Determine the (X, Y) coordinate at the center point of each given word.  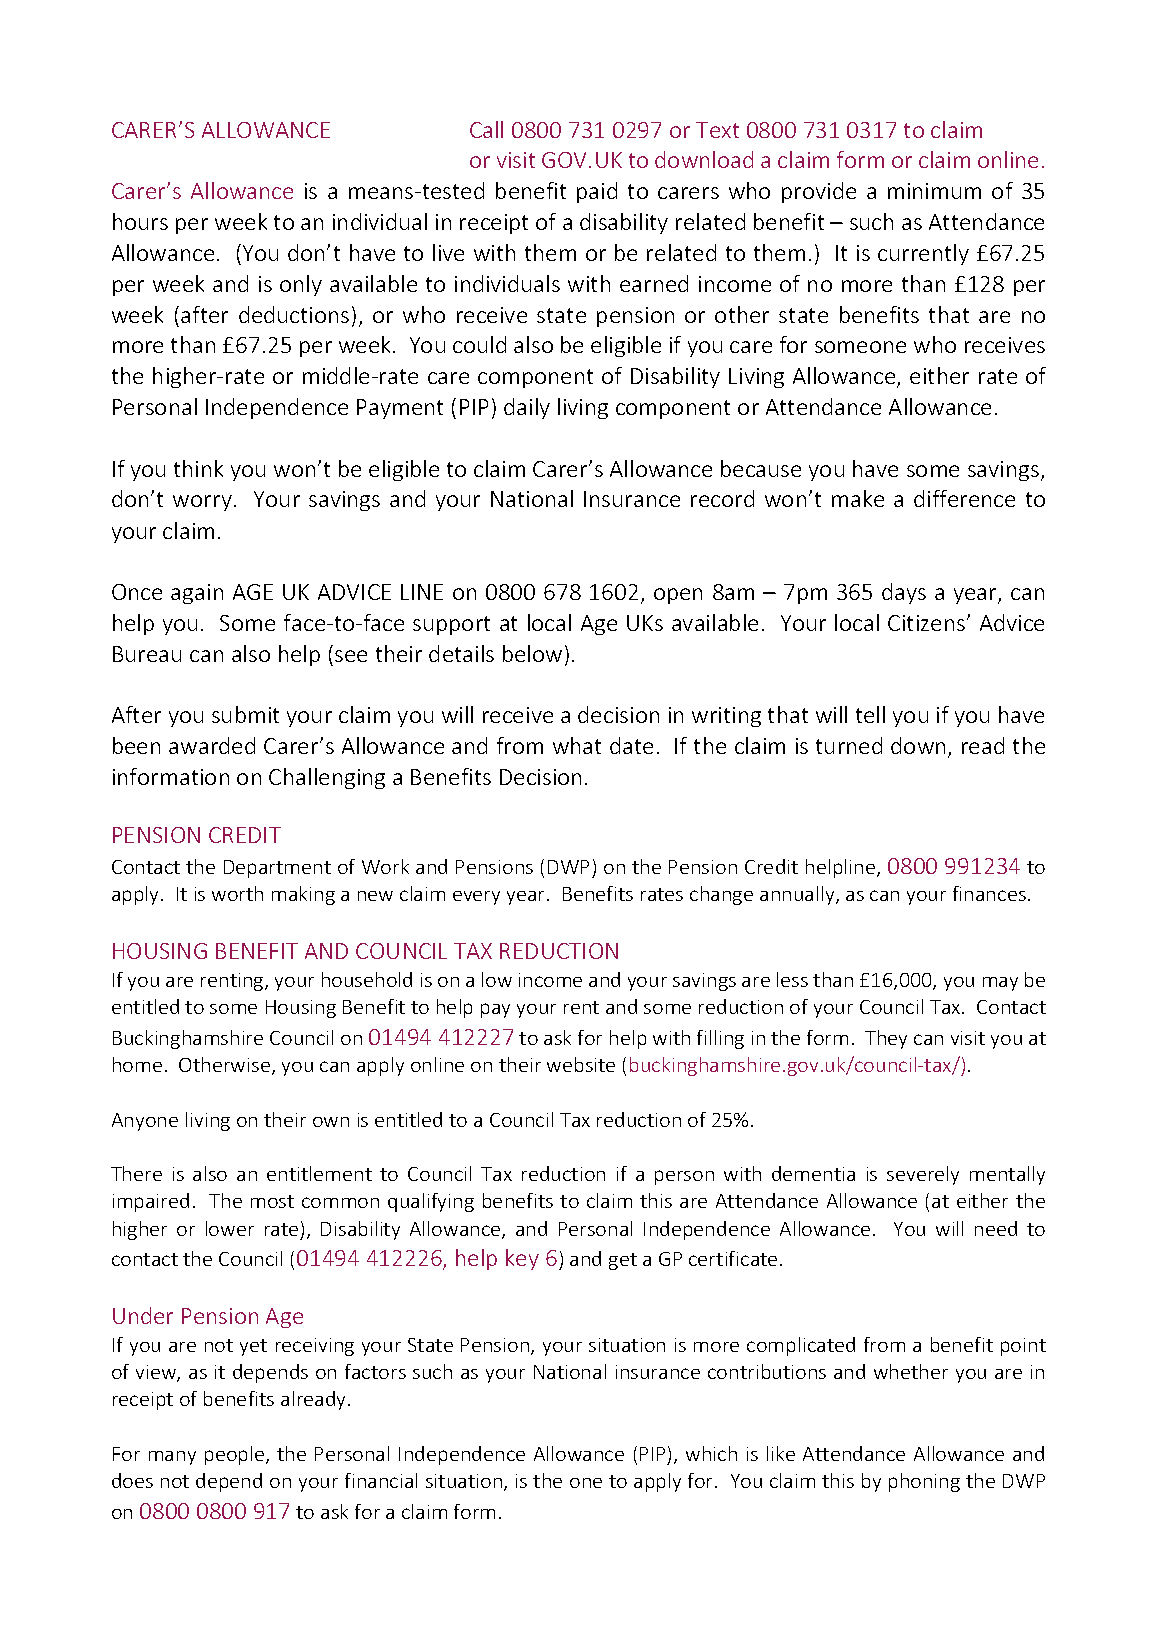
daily (527, 408)
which (711, 1453)
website (581, 1064)
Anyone (145, 1122)
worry (202, 503)
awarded (212, 745)
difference (964, 498)
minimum (934, 191)
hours (140, 221)
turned (849, 745)
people (236, 1455)
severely (923, 1175)
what (577, 745)
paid (597, 192)
